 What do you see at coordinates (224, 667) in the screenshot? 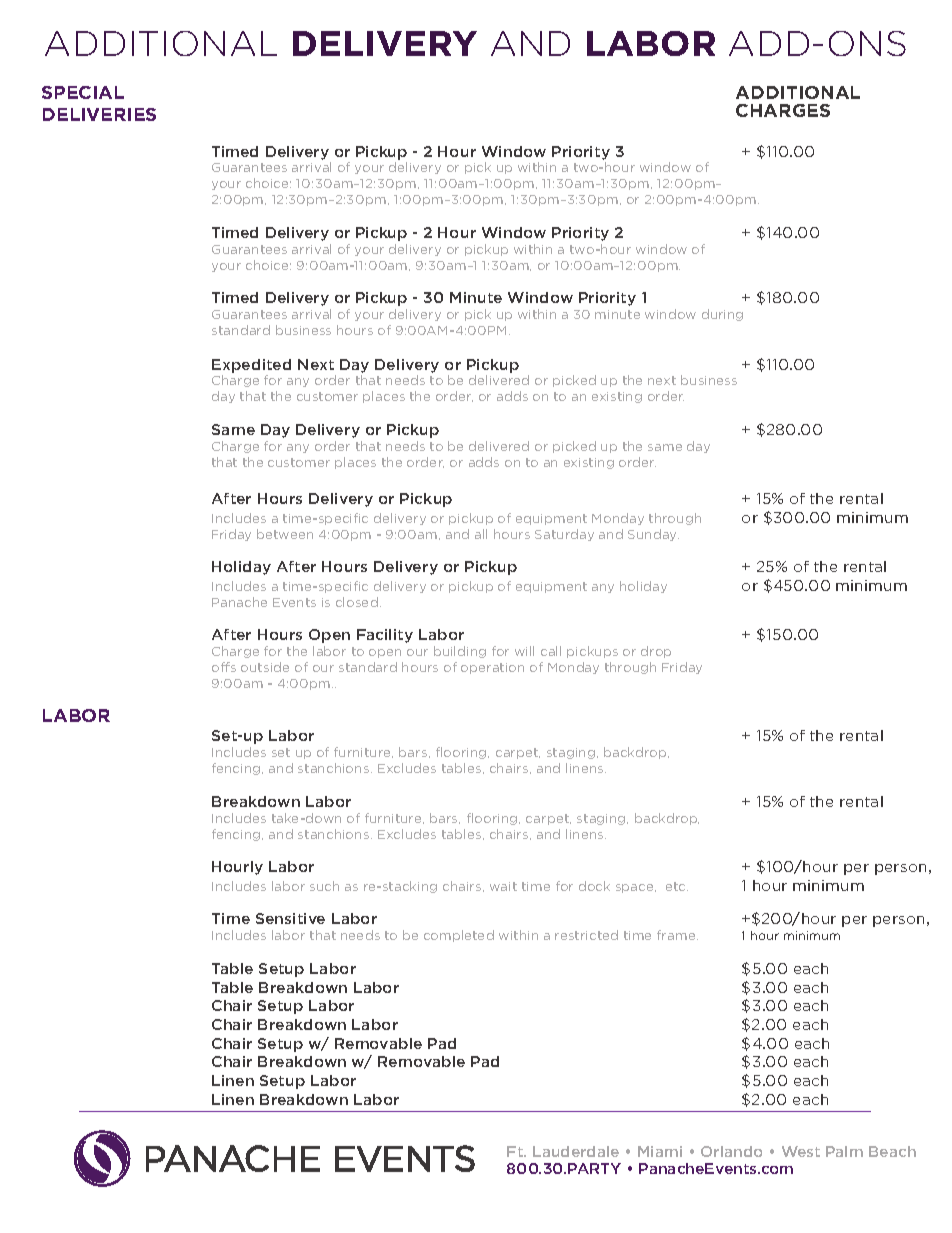
I see `offs` at bounding box center [224, 667].
